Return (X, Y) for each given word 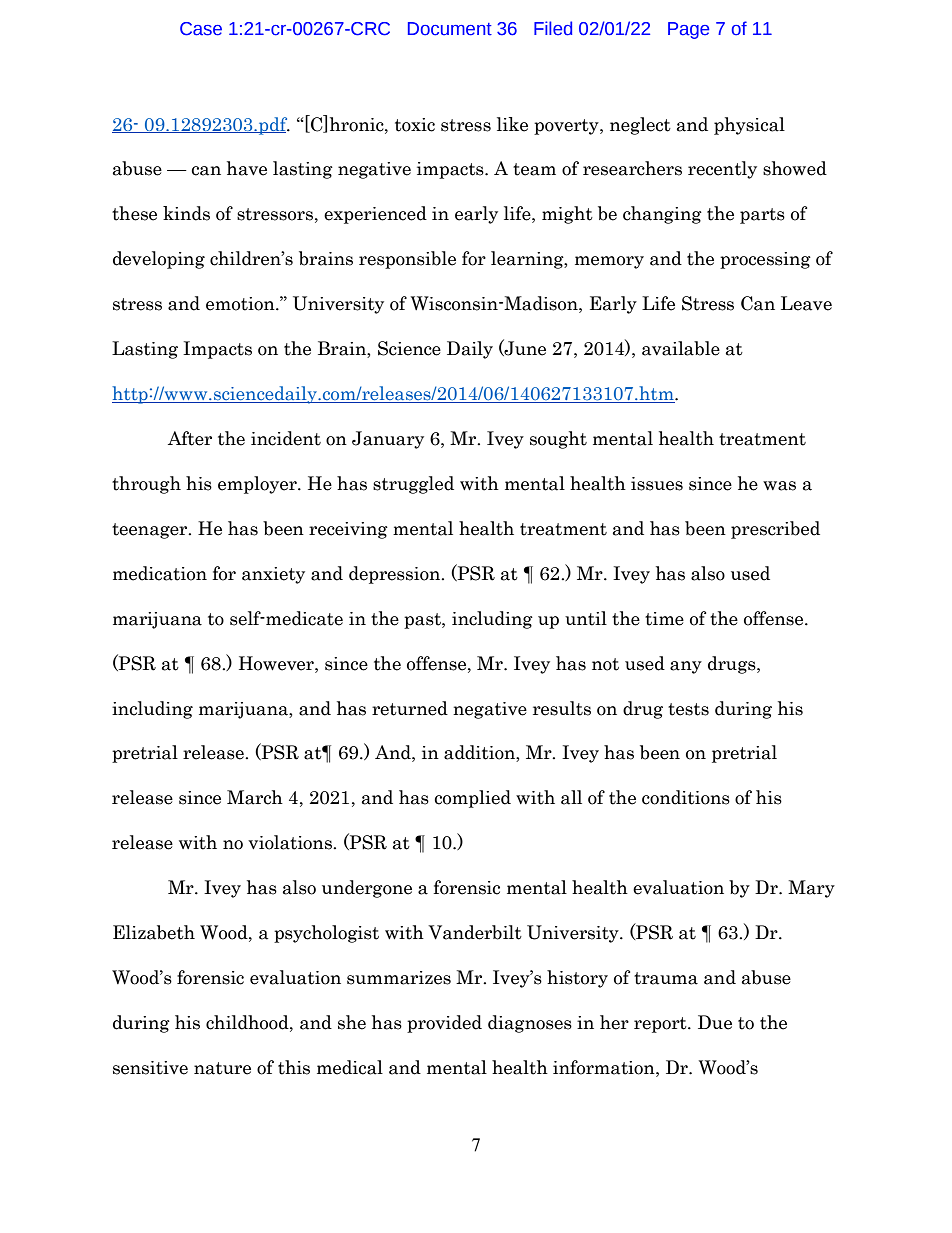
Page (688, 30)
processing (765, 260)
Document (450, 29)
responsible (407, 260)
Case (201, 29)
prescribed (775, 530)
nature (222, 1068)
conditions (686, 797)
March (255, 797)
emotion (241, 304)
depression (396, 575)
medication (160, 573)
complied (472, 799)
